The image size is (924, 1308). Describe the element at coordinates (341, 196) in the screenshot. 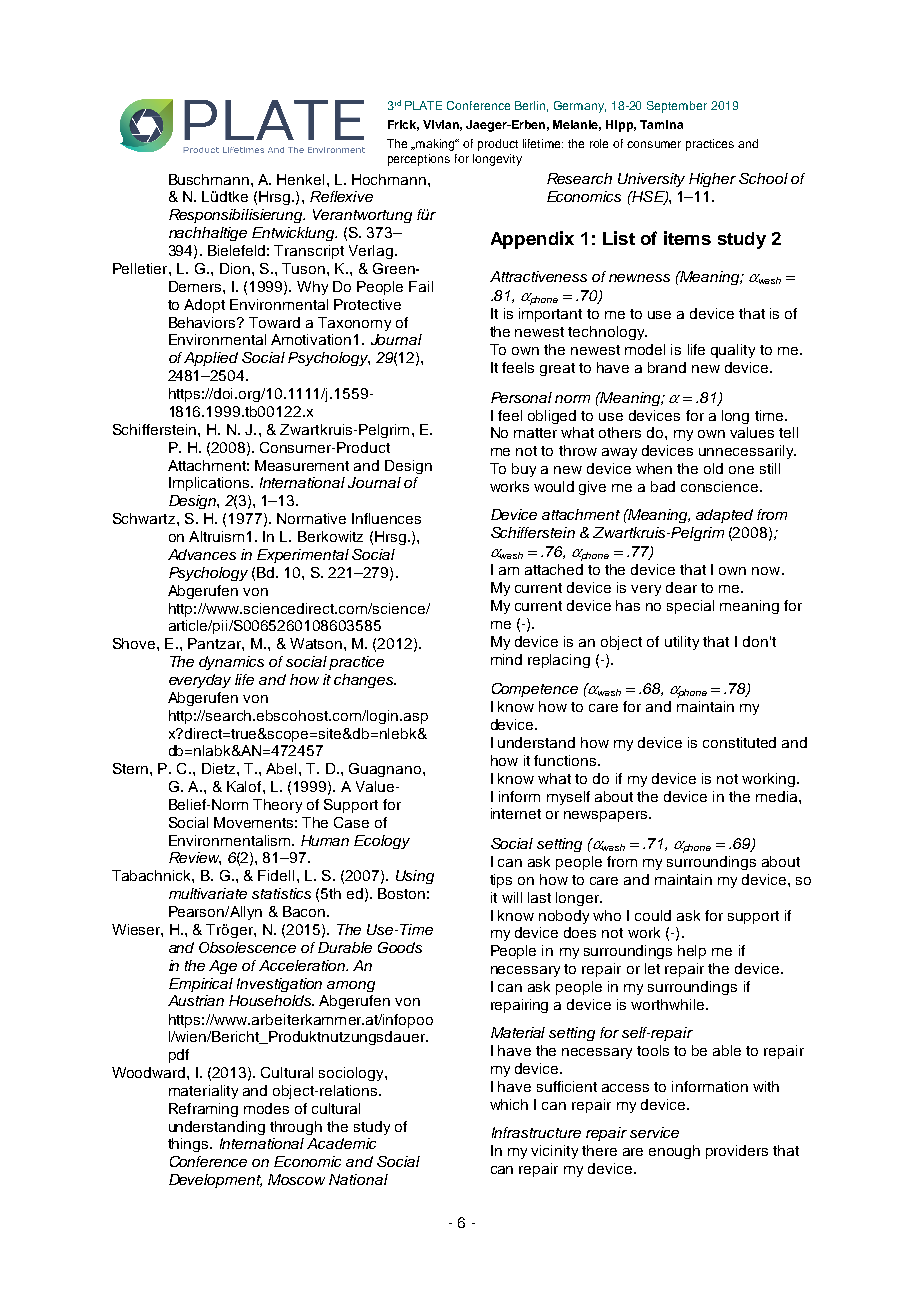

I see `Reflexive` at that location.
